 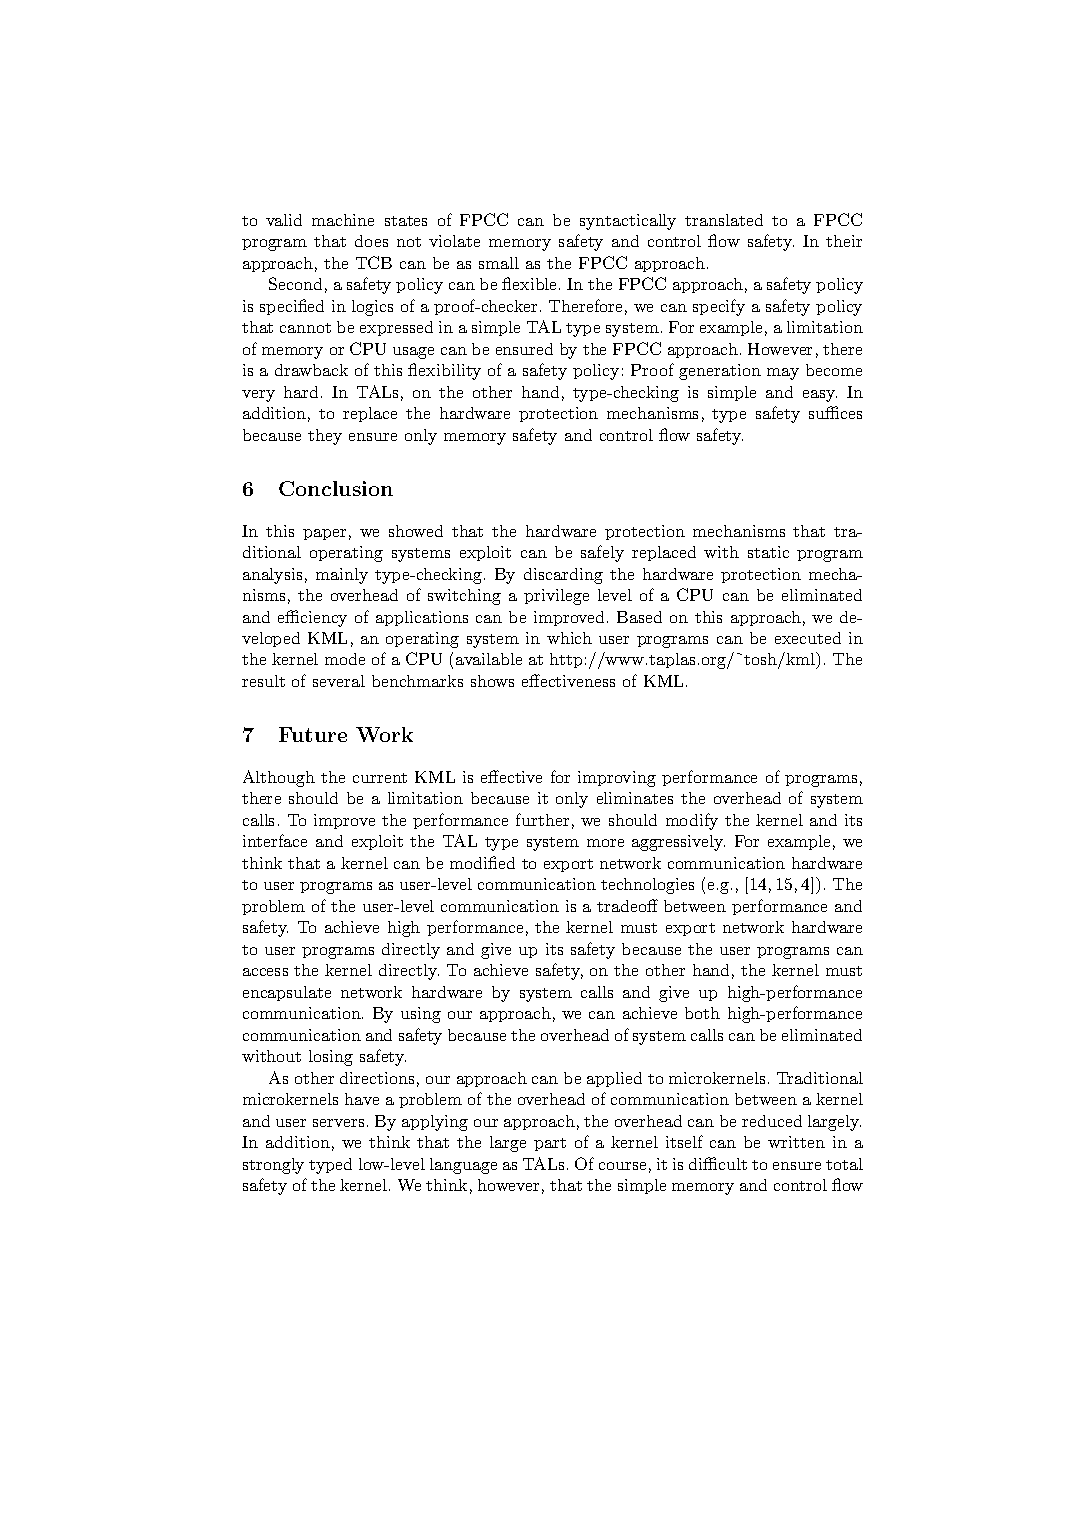 I want to click on flexible, so click(x=531, y=283).
